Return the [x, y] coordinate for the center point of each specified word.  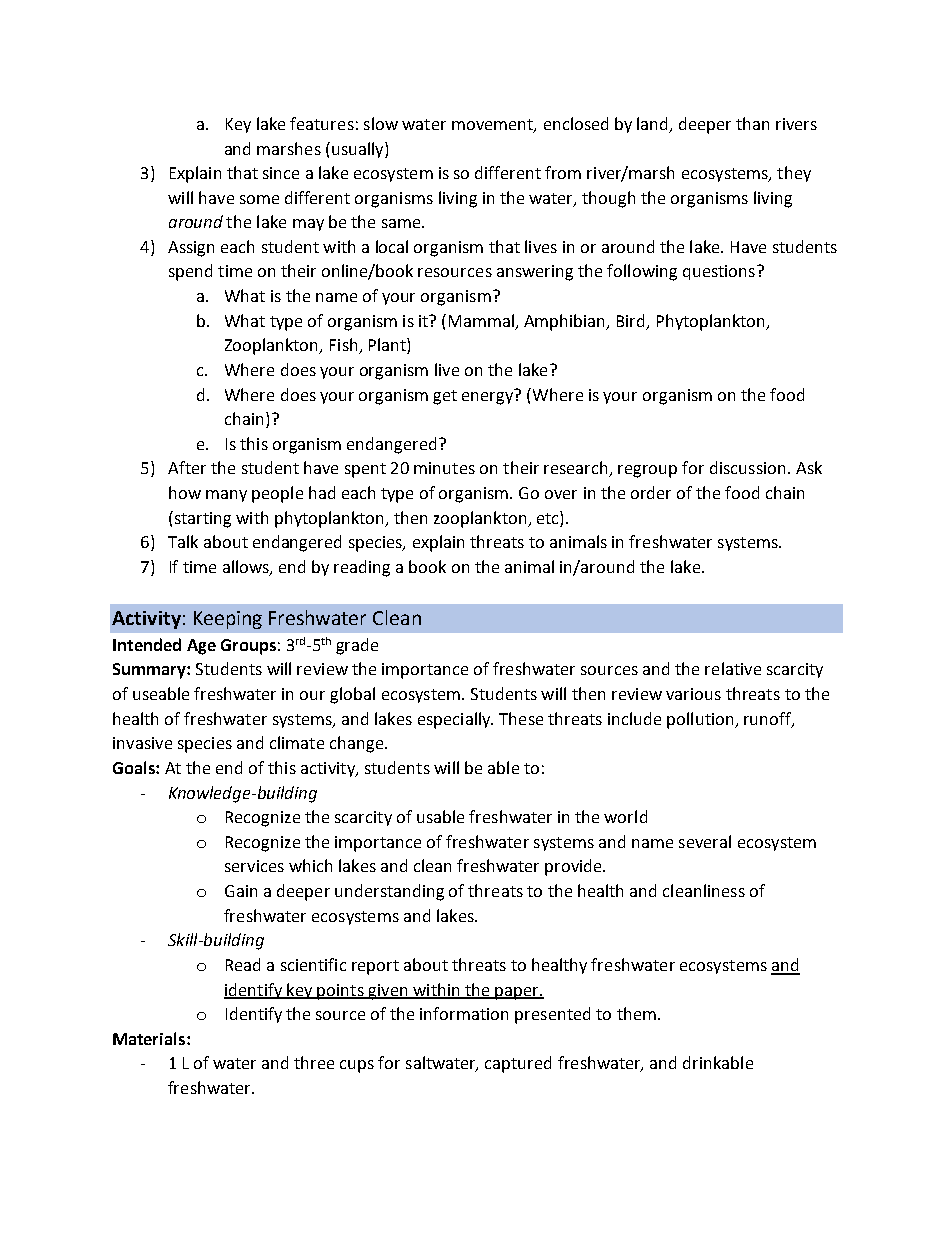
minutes [444, 468]
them [636, 1013]
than [752, 123]
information [464, 1013]
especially [455, 720]
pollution [701, 720]
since [281, 173]
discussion [747, 467]
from [563, 172]
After [187, 467]
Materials [150, 1038]
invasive [142, 743]
